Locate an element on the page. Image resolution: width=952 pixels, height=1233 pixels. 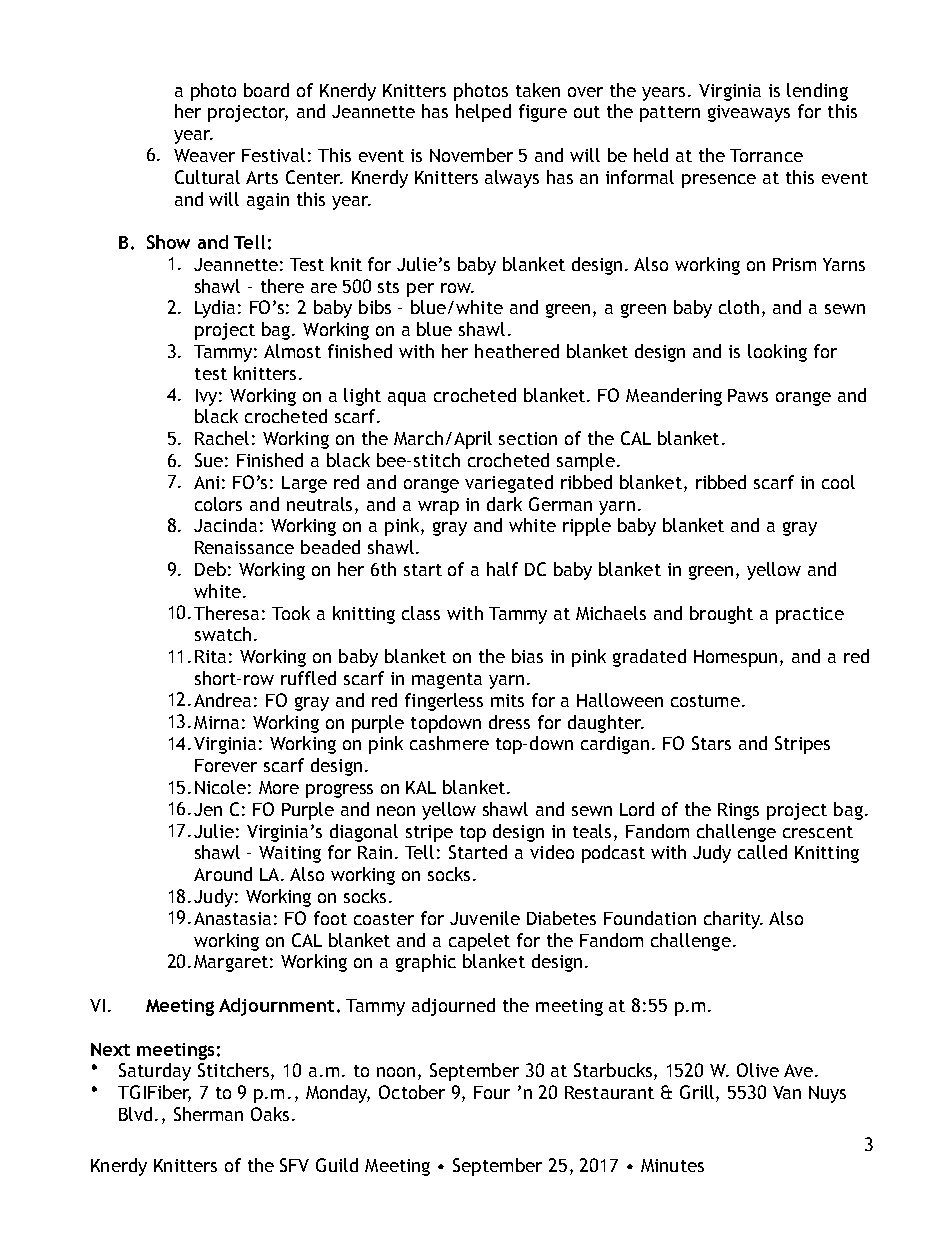
Weaver is located at coordinates (204, 155).
